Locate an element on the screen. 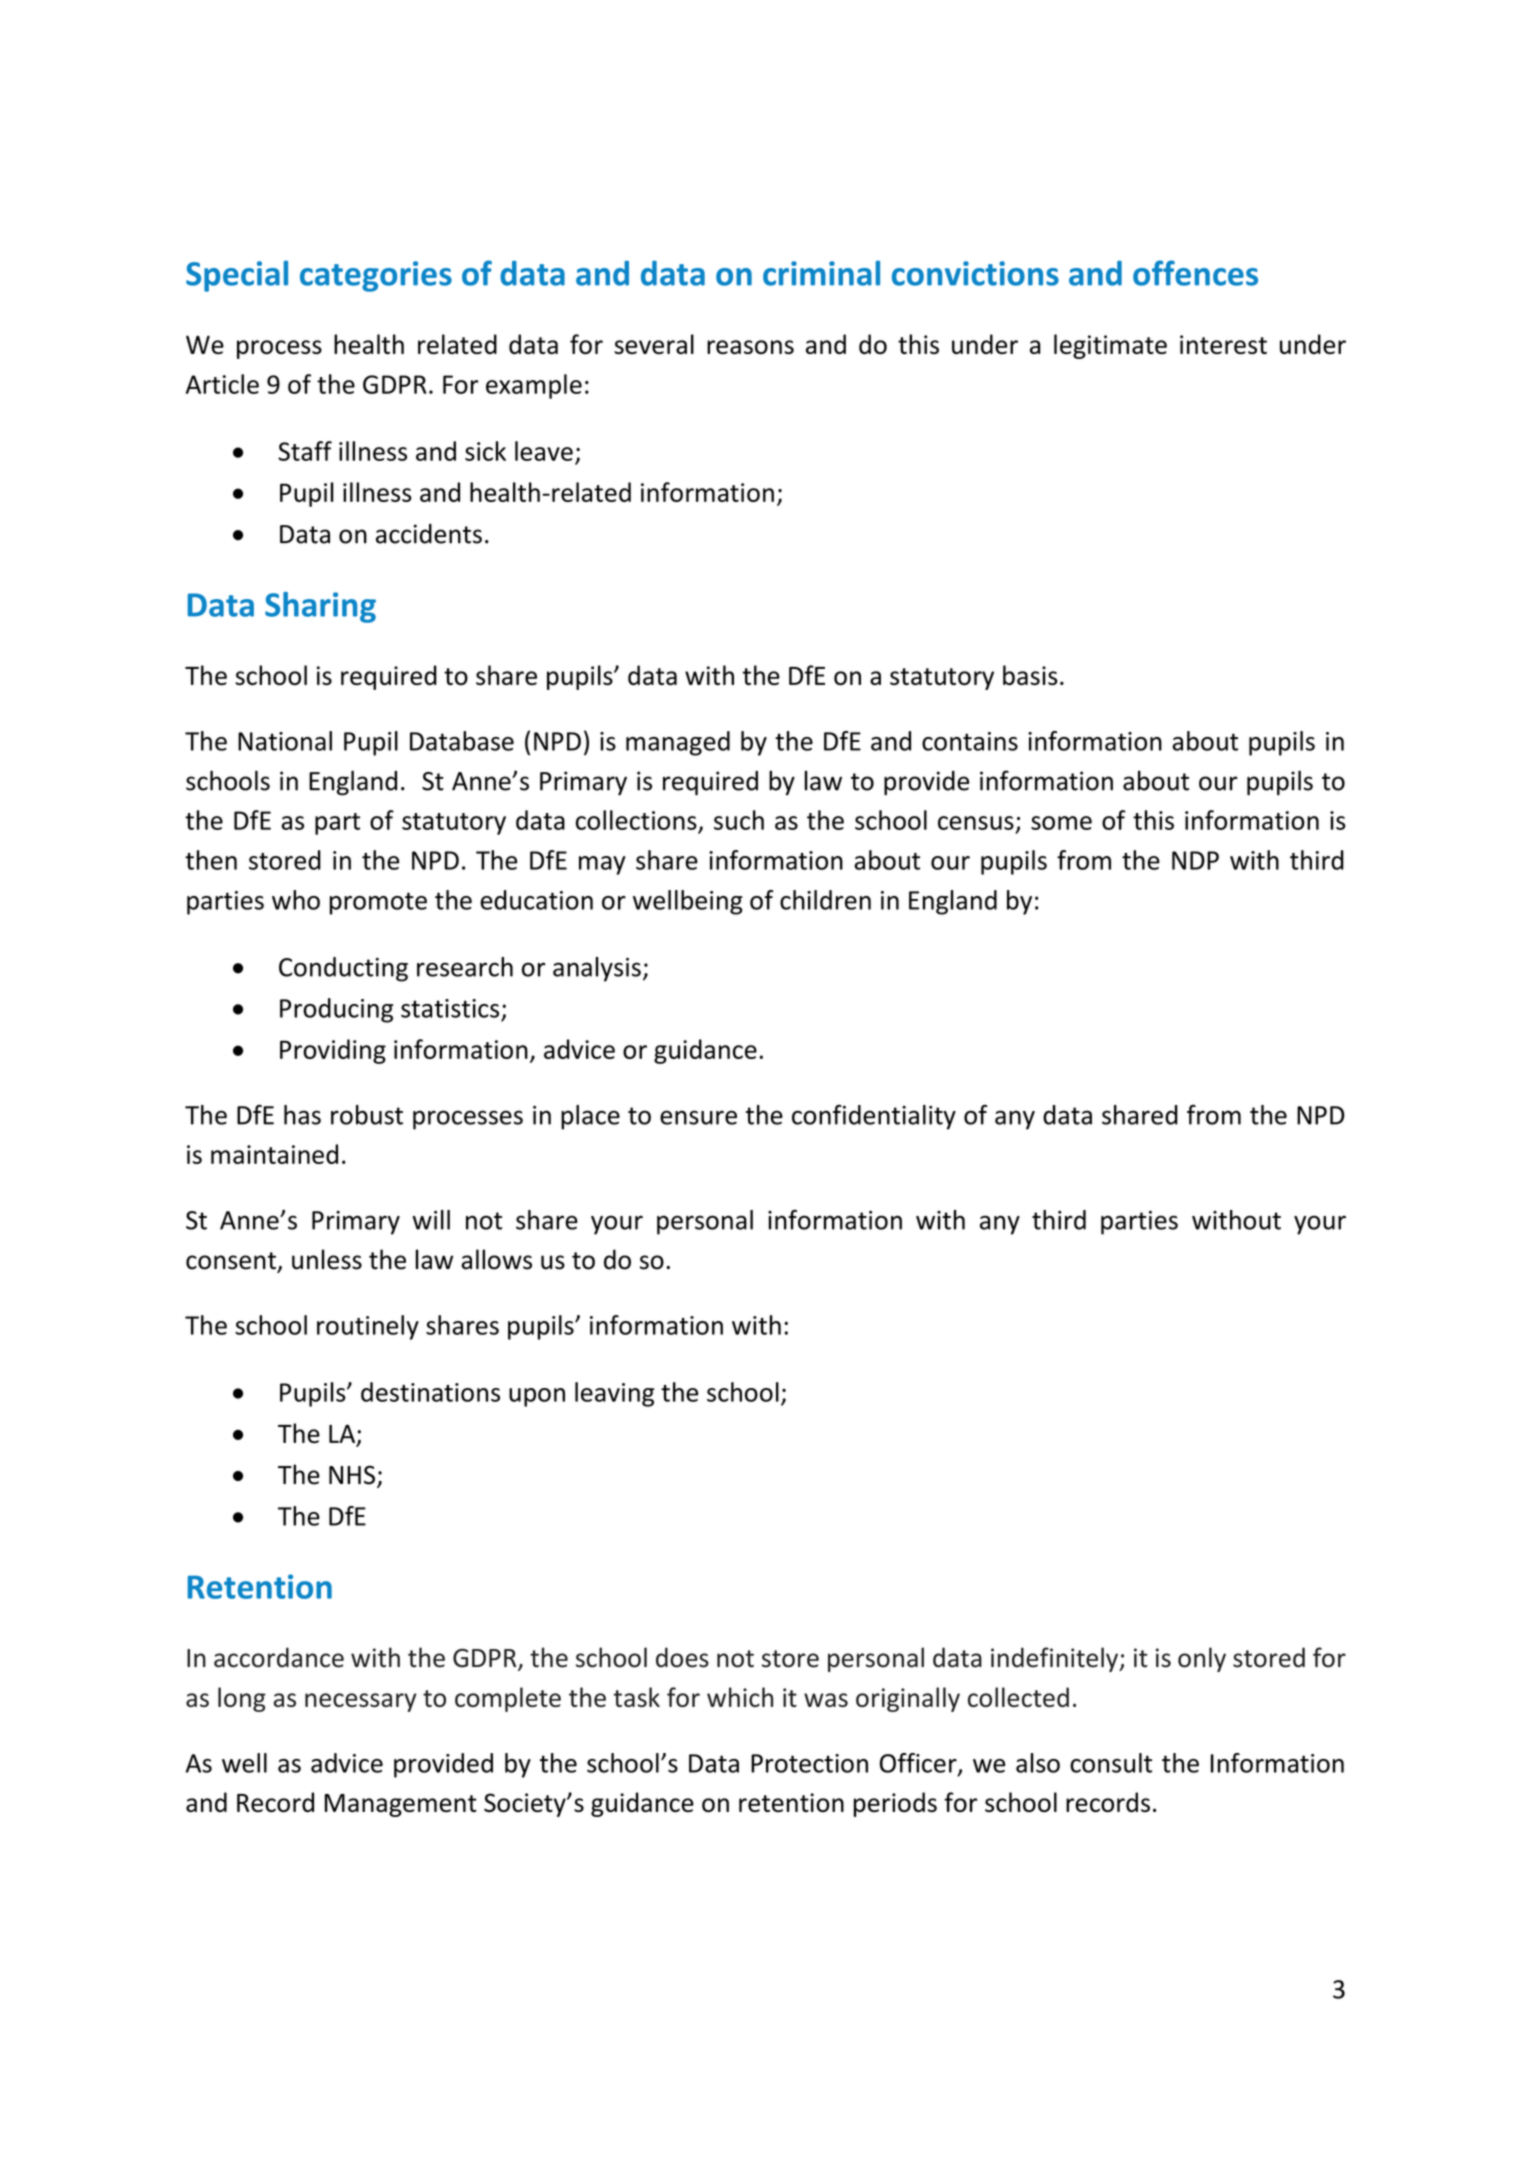  categories is located at coordinates (376, 276).
